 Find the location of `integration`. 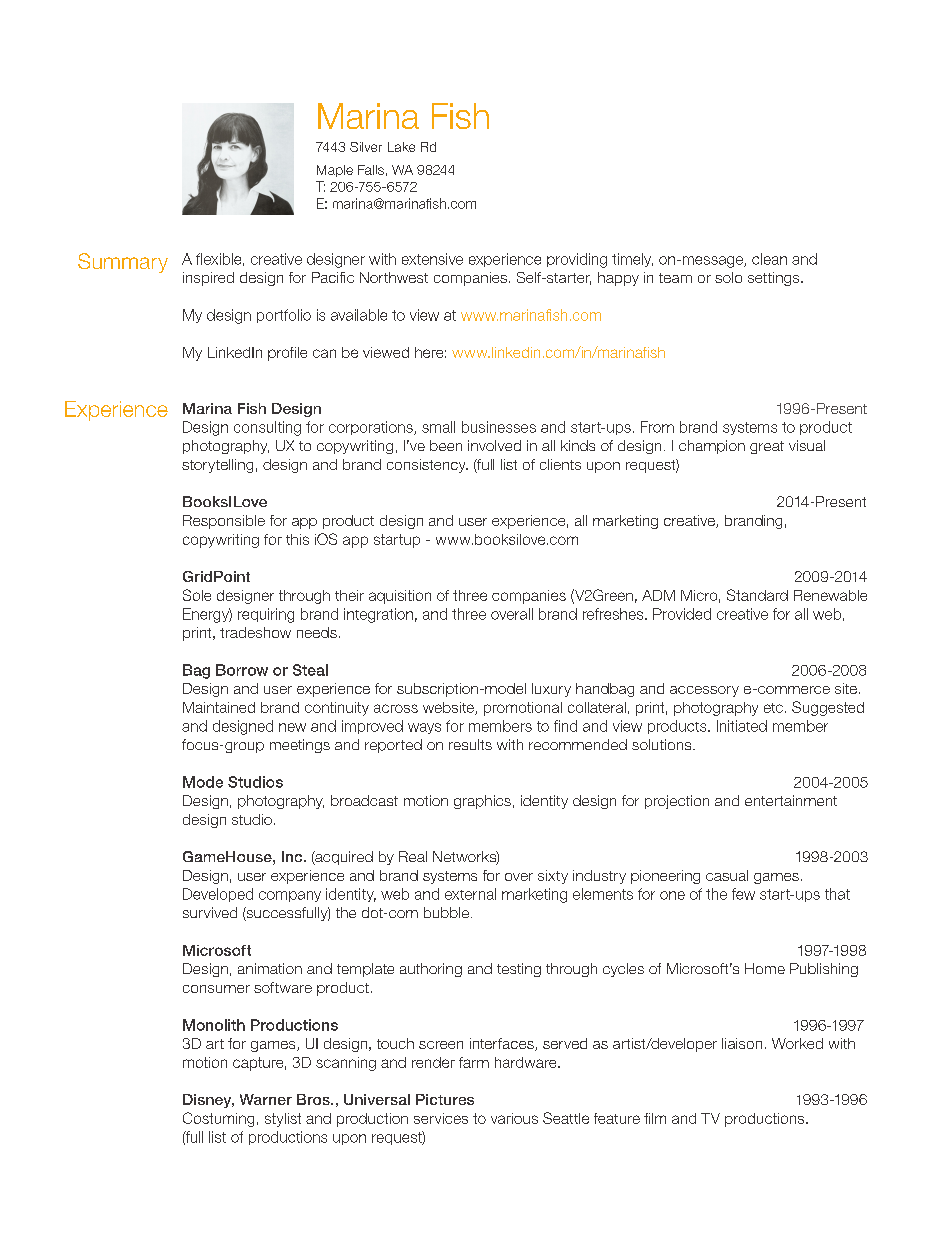

integration is located at coordinates (378, 615).
